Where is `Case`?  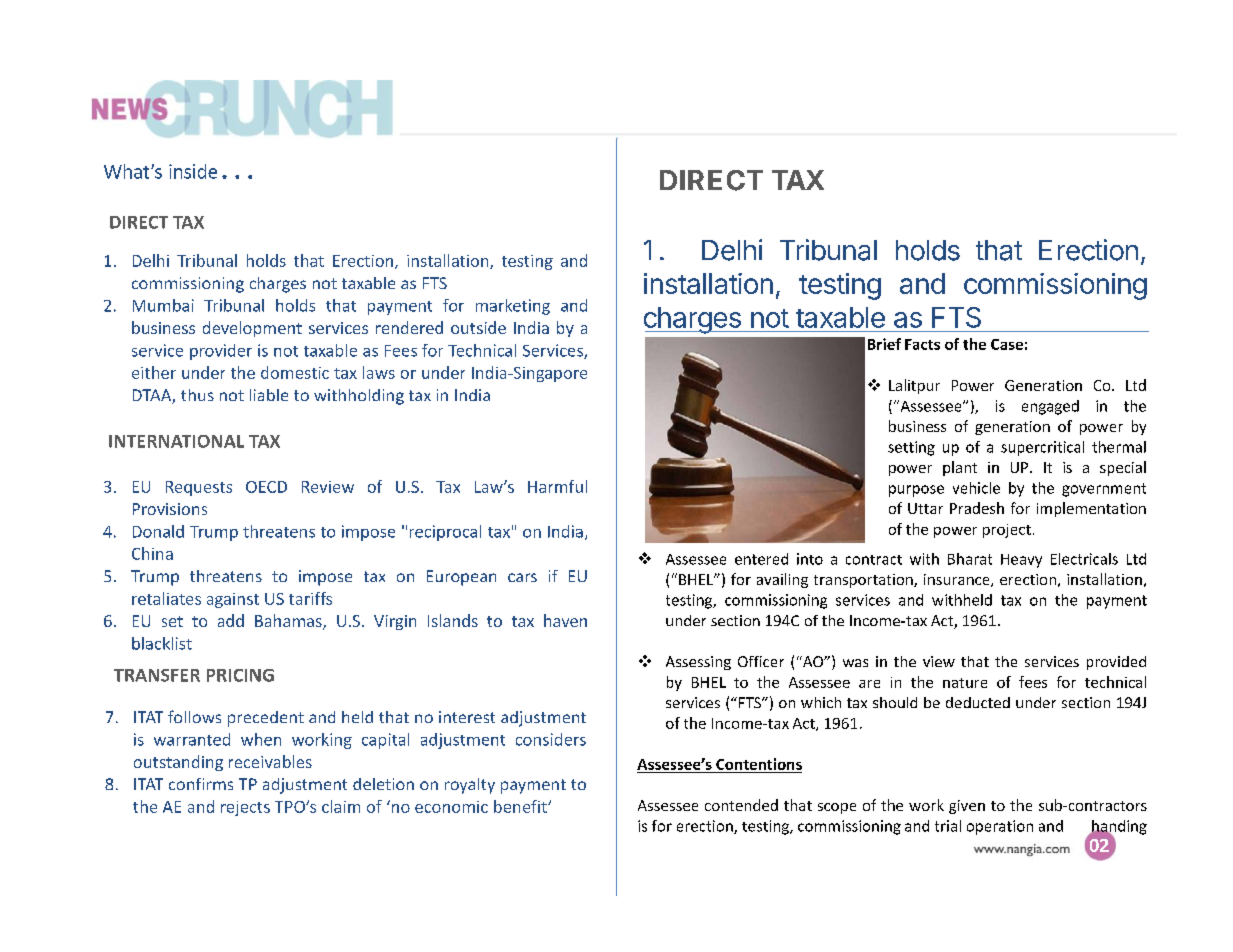
Case is located at coordinates (1007, 344).
